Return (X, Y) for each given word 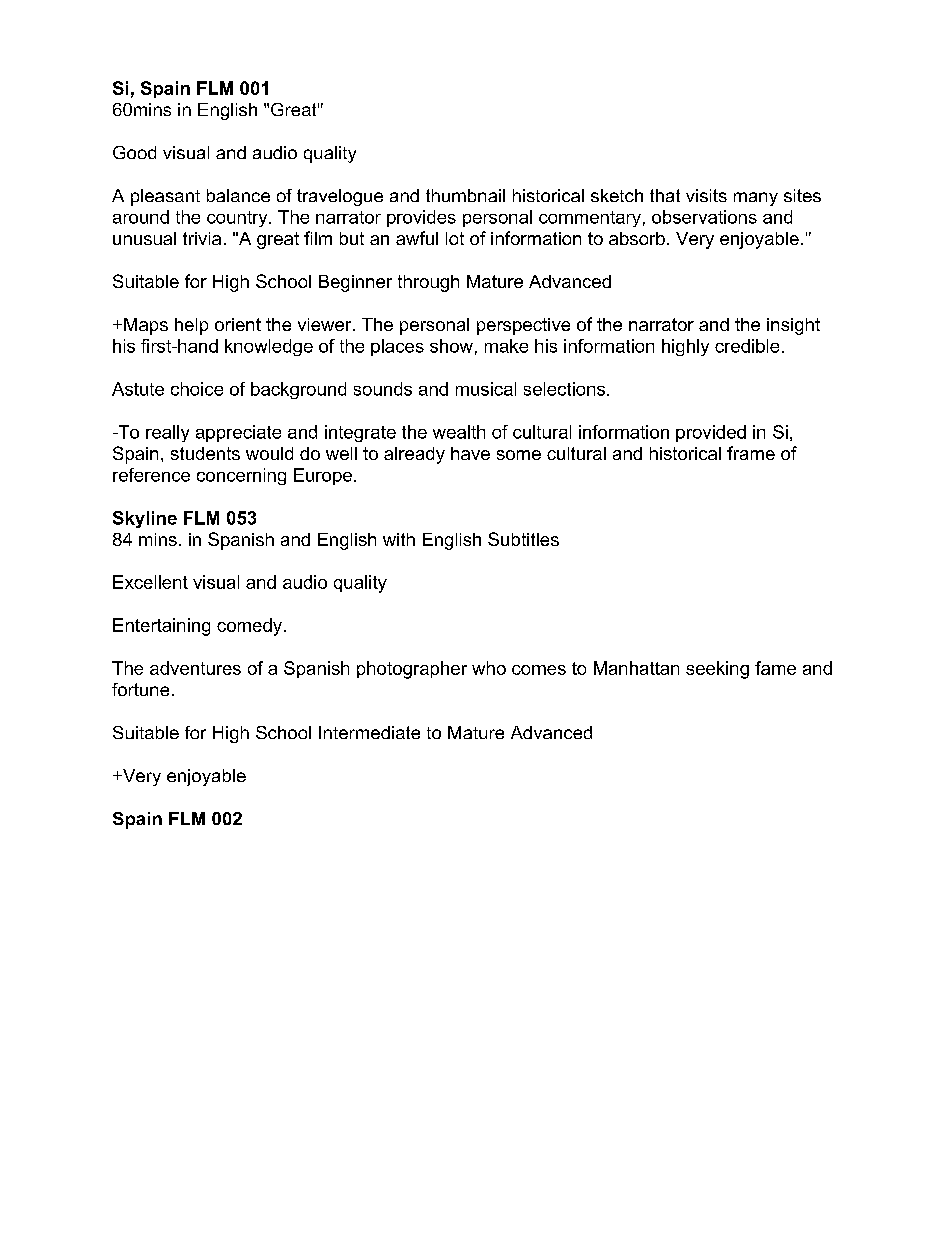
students (205, 453)
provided (711, 433)
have (470, 453)
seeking (717, 670)
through (428, 283)
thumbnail (465, 195)
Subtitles (523, 539)
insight (793, 326)
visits (706, 195)
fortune (140, 689)
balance (238, 195)
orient (238, 324)
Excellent (150, 582)
